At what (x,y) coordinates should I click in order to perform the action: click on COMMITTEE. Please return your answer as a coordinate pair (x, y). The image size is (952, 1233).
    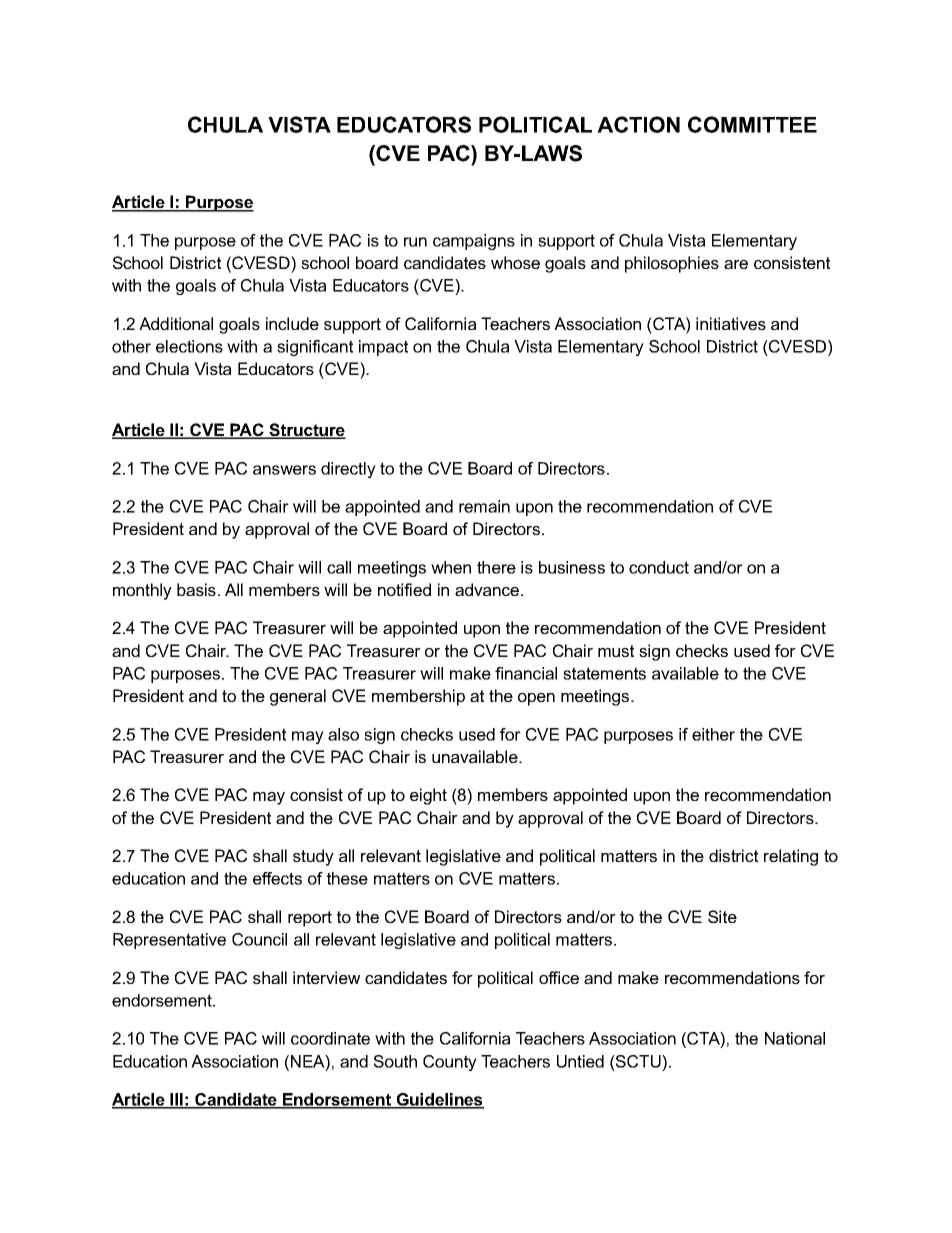
    Looking at the image, I should click on (752, 124).
